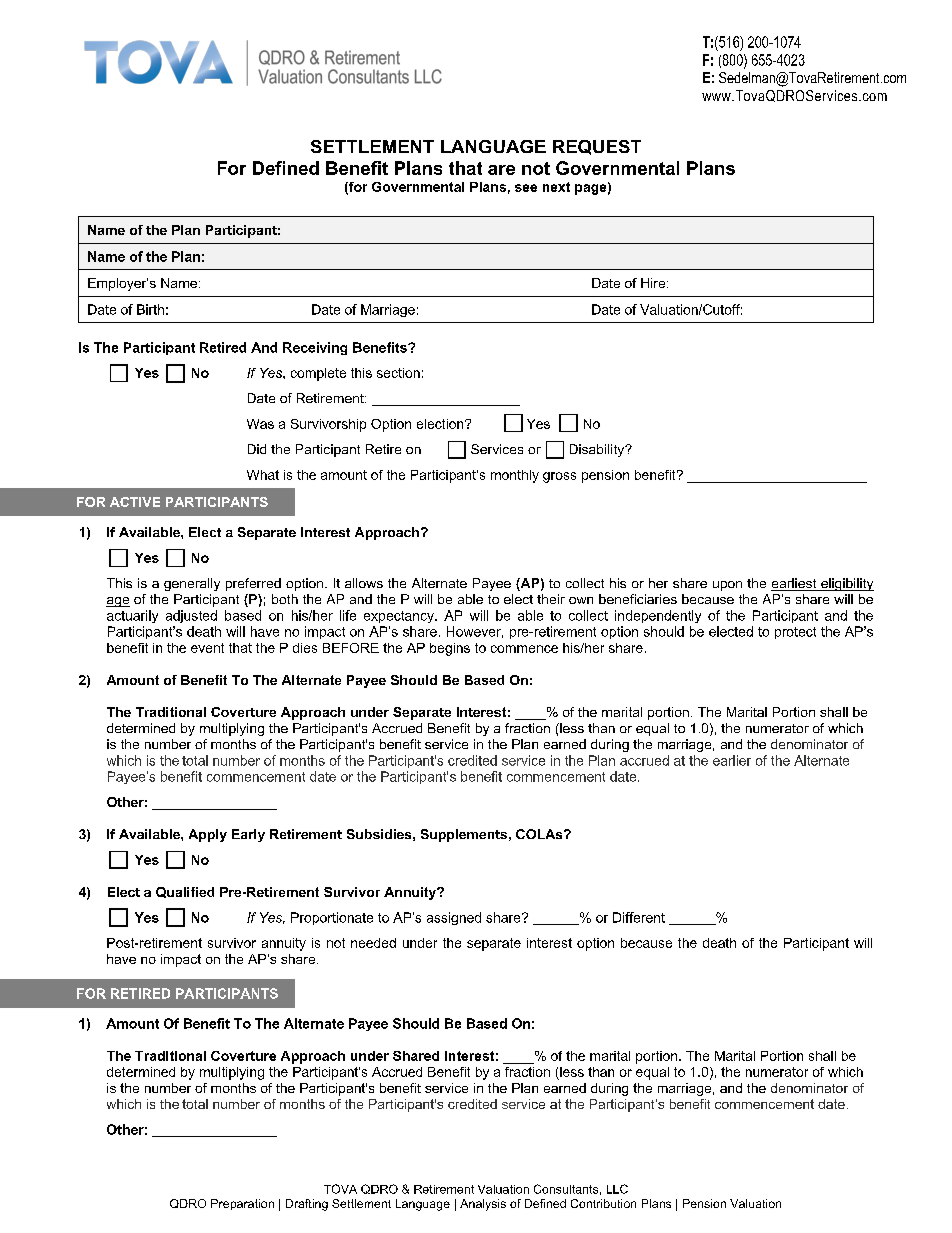 The height and width of the page is (1233, 952). What do you see at coordinates (150, 309) in the page?
I see `Birth` at bounding box center [150, 309].
